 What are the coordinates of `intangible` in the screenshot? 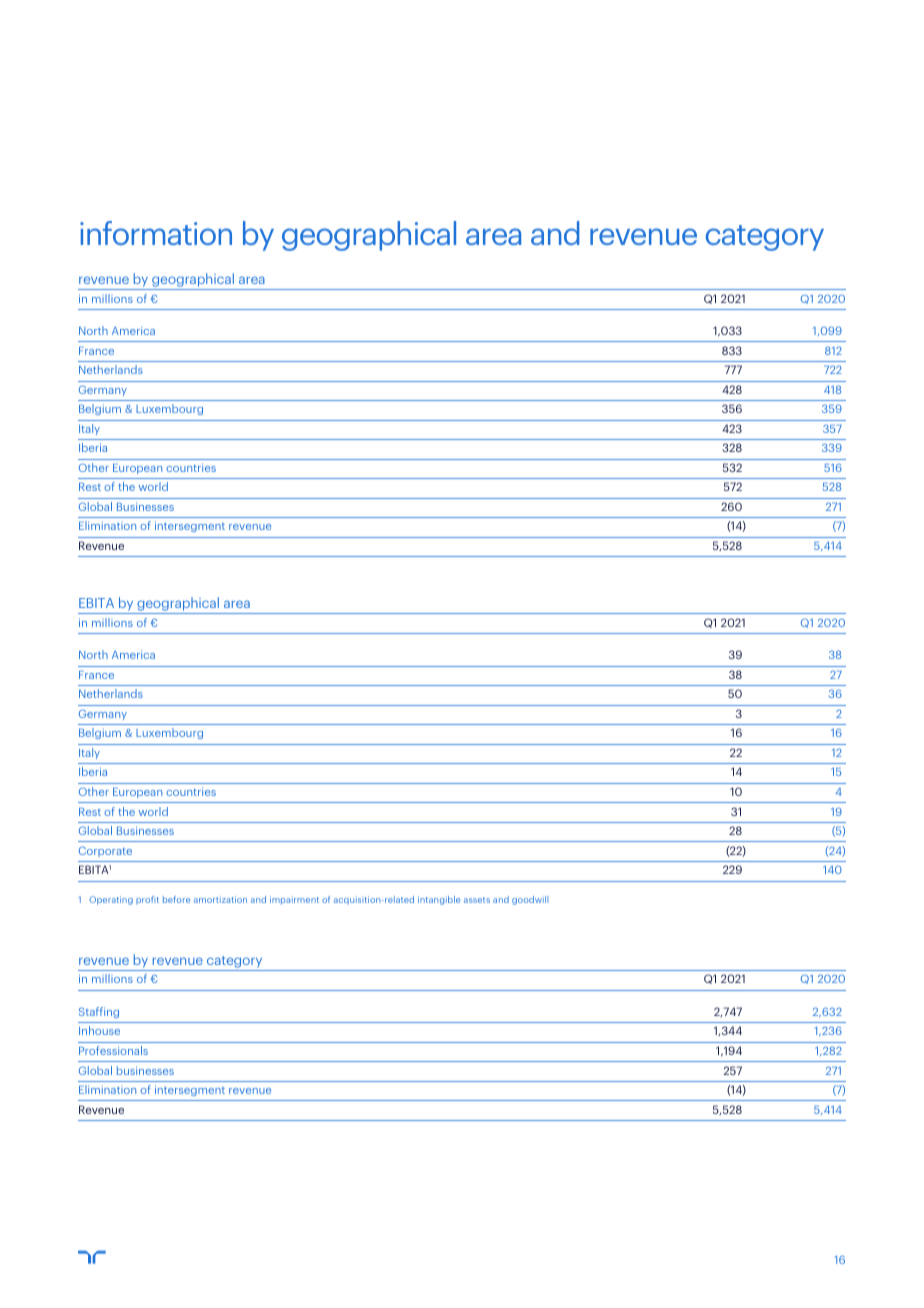 It's located at (439, 900).
